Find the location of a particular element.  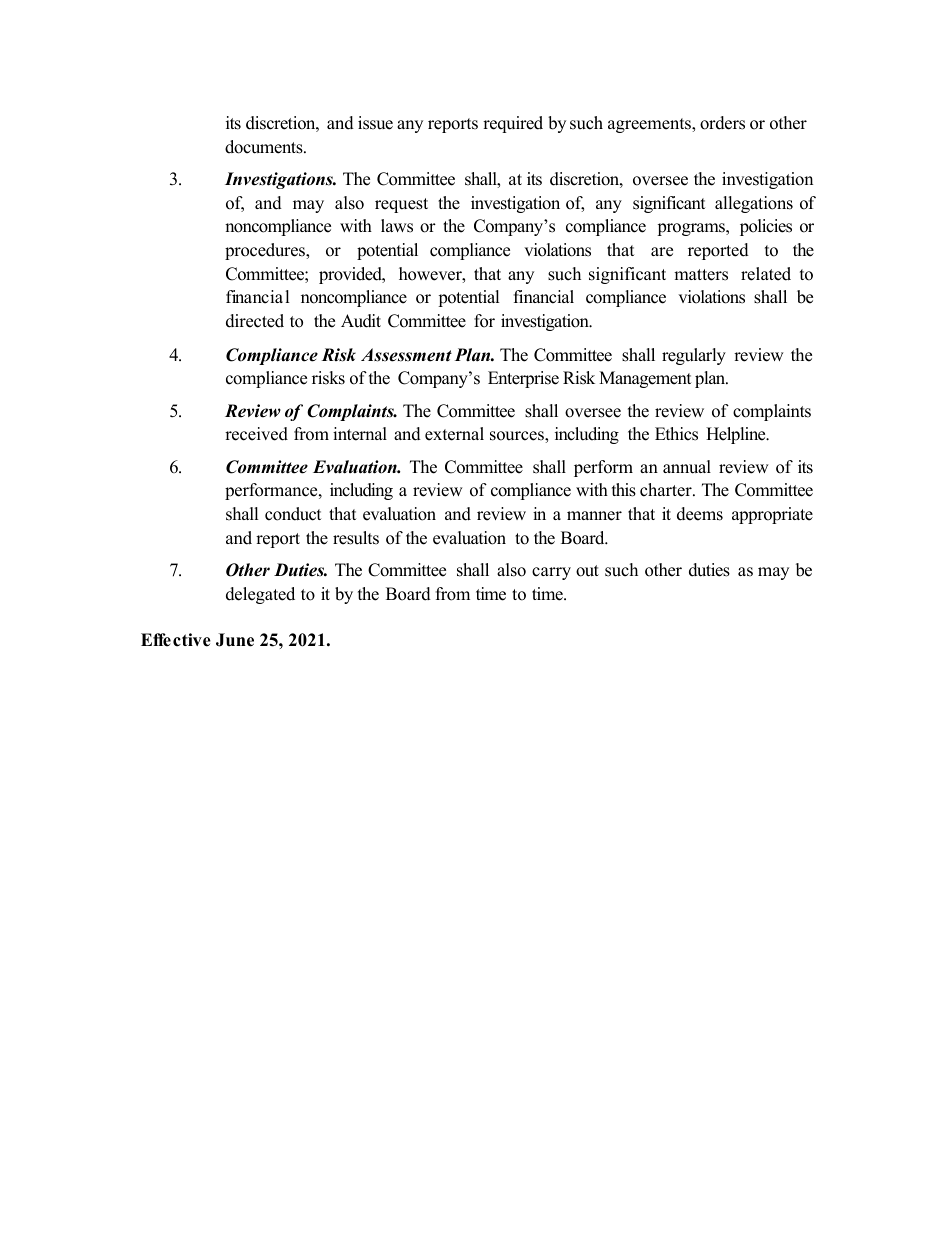

orders is located at coordinates (722, 123).
